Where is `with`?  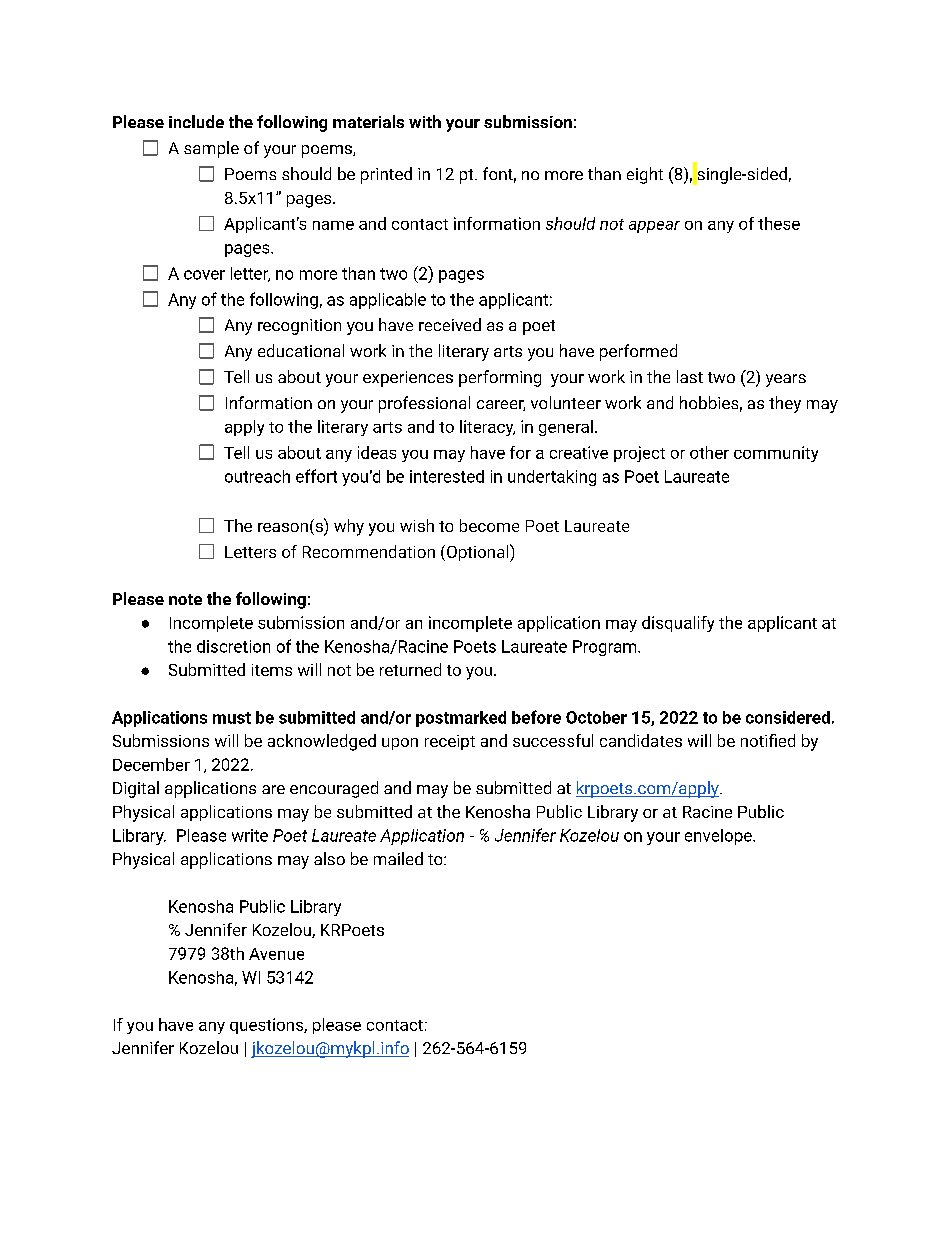 with is located at coordinates (425, 121).
